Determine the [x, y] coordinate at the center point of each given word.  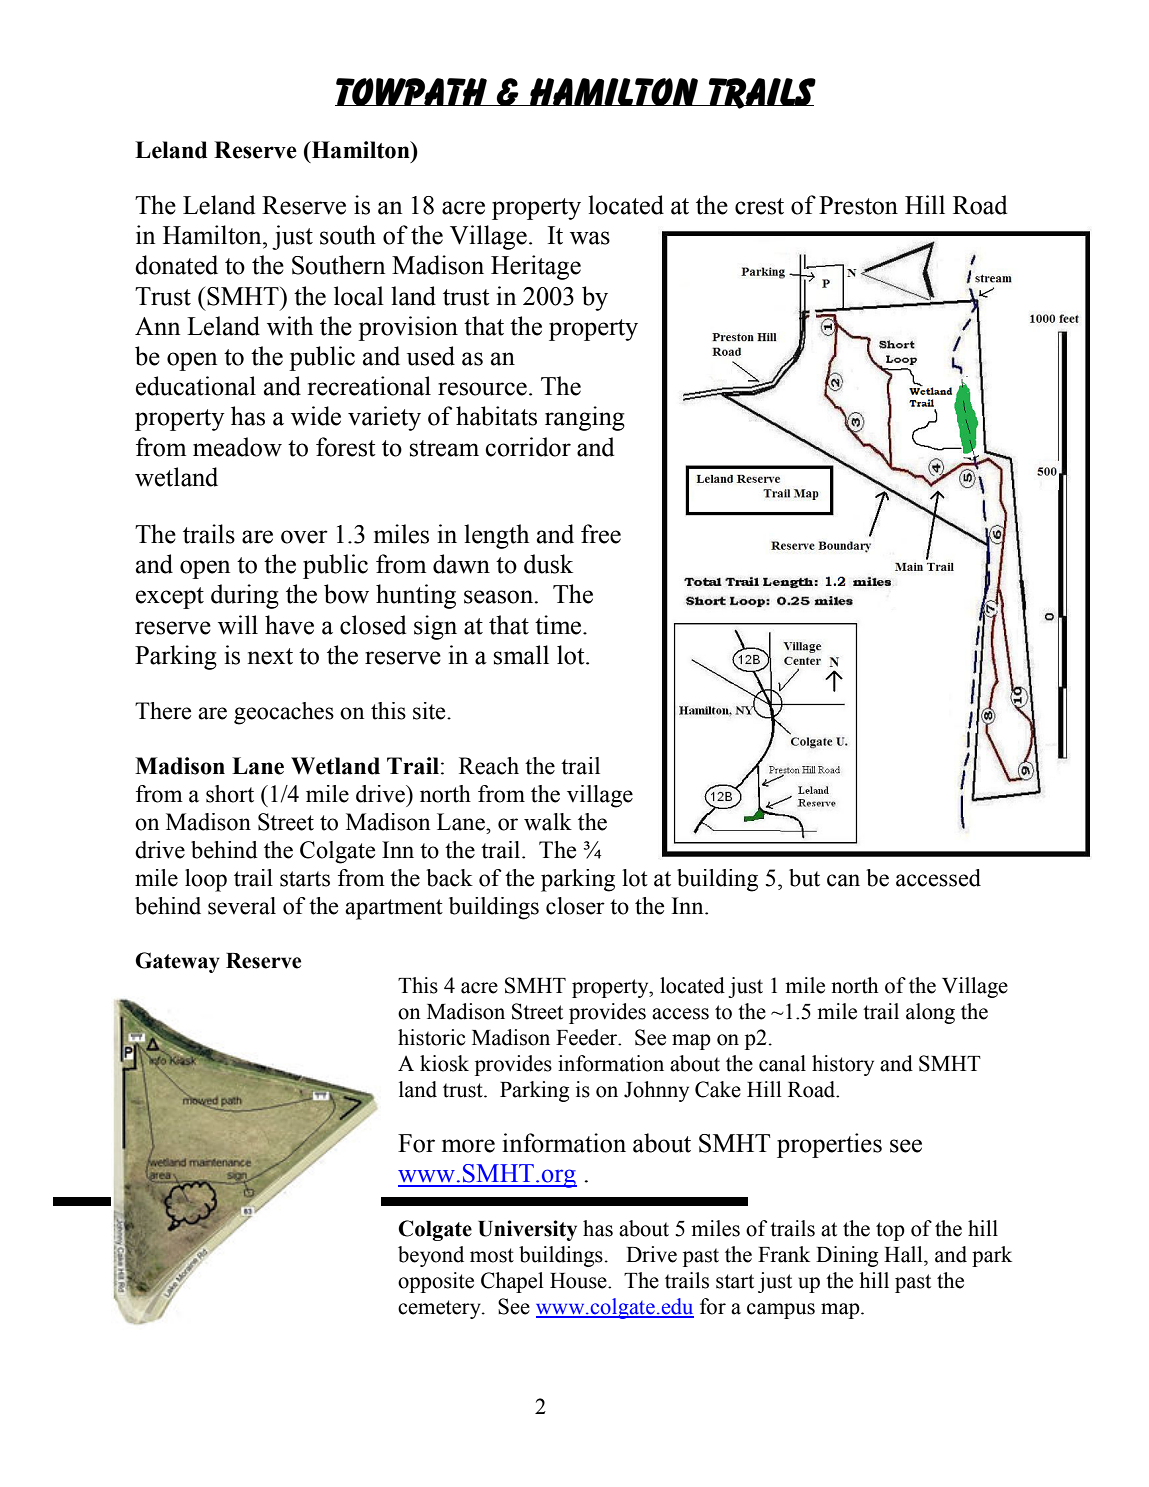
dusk [548, 564]
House [579, 1281]
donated [176, 265]
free [601, 534]
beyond [431, 1256]
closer [575, 906]
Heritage [536, 267]
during [245, 596]
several [242, 906]
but [804, 878]
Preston [858, 205]
